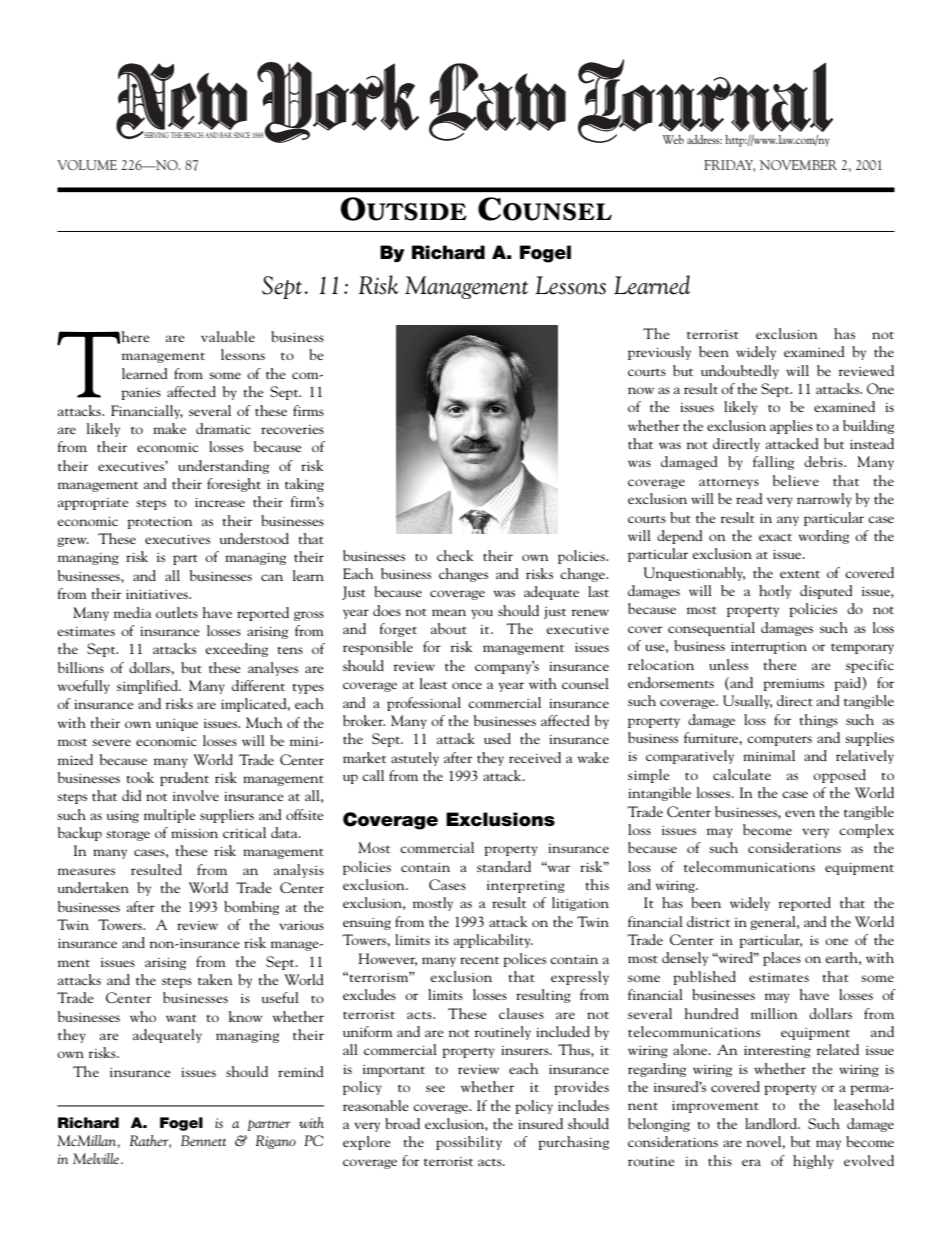 The width and height of the page is (952, 1233). Describe the element at coordinates (504, 866) in the page. I see `standard` at that location.
